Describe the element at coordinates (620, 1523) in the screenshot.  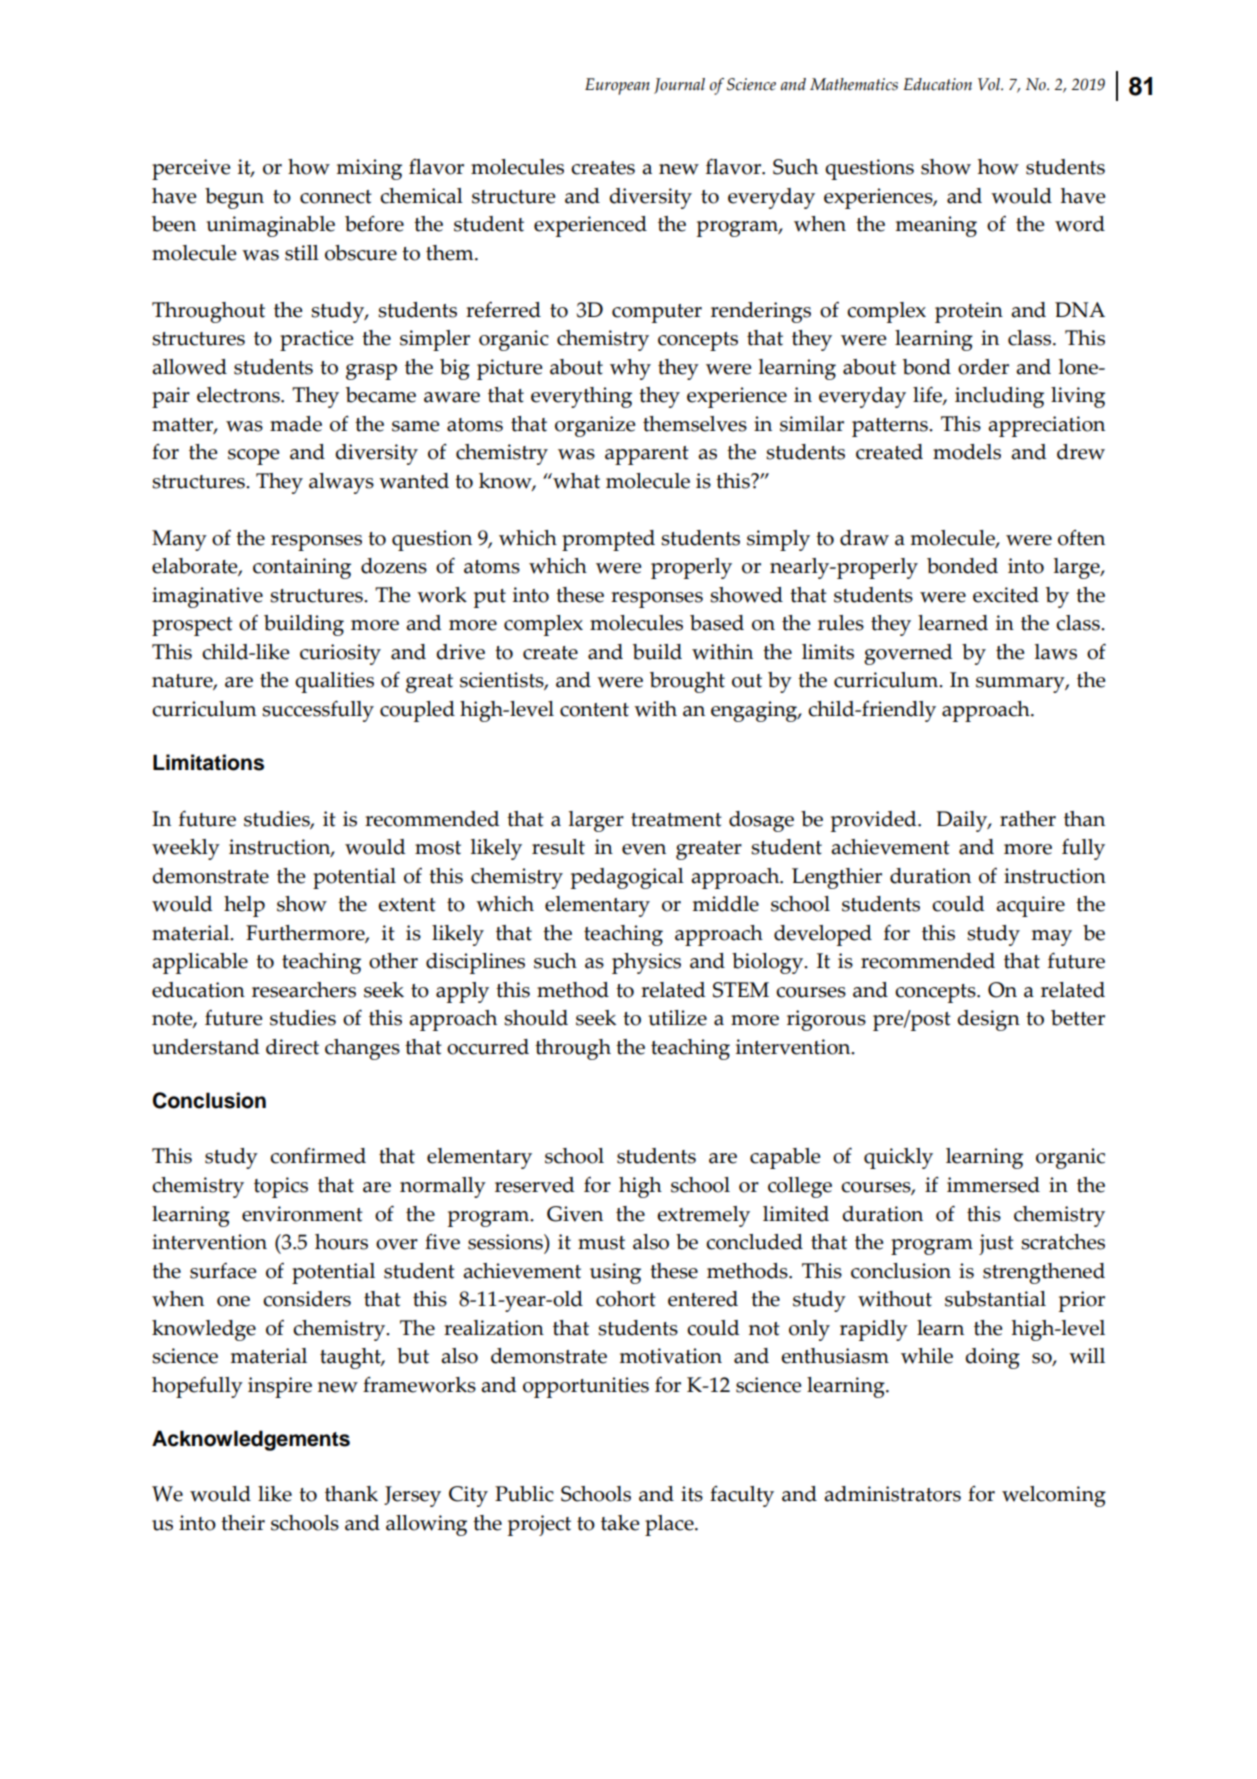
I see `take` at that location.
